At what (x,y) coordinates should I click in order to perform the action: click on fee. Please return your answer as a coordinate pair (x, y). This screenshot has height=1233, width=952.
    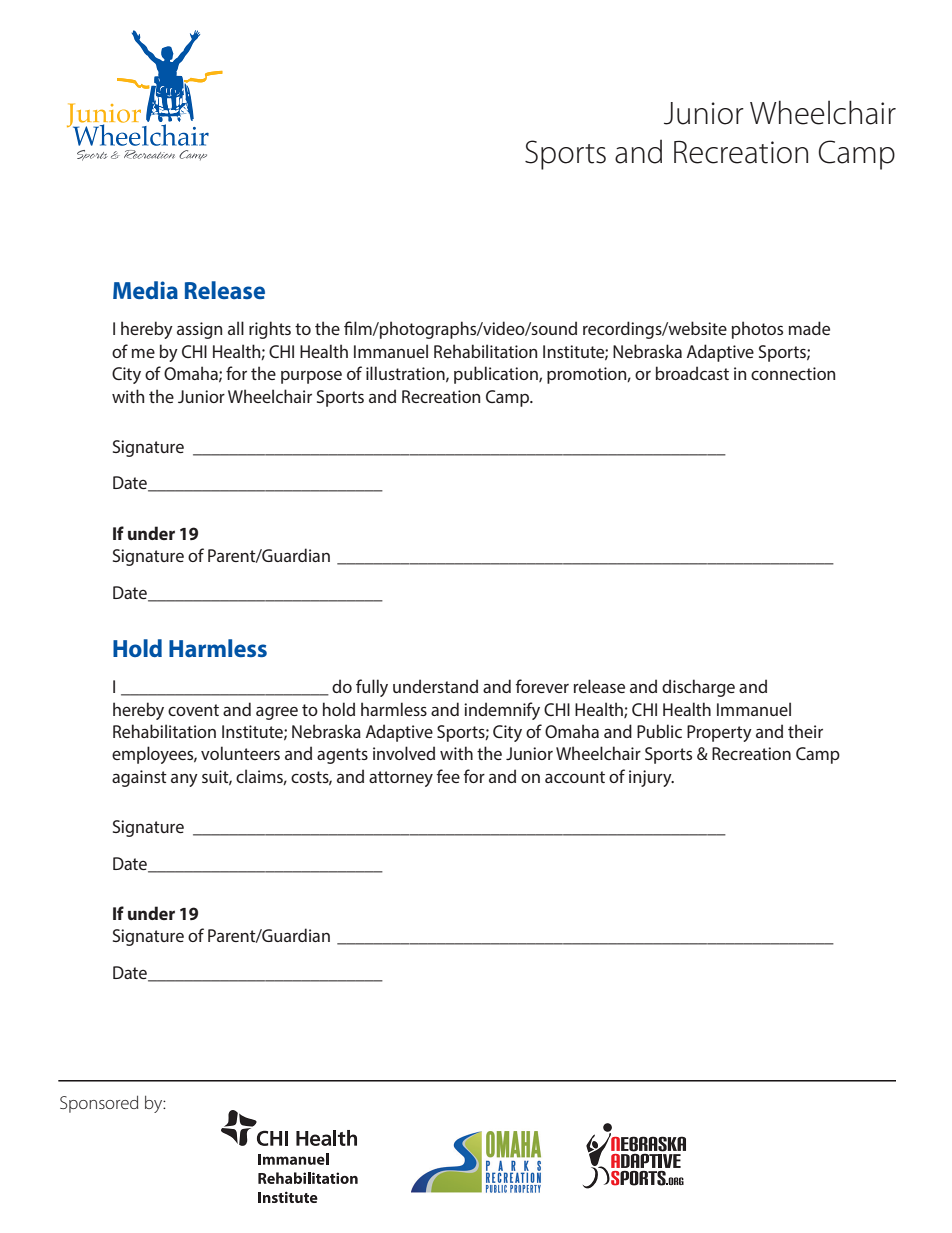
    Looking at the image, I should click on (448, 776).
